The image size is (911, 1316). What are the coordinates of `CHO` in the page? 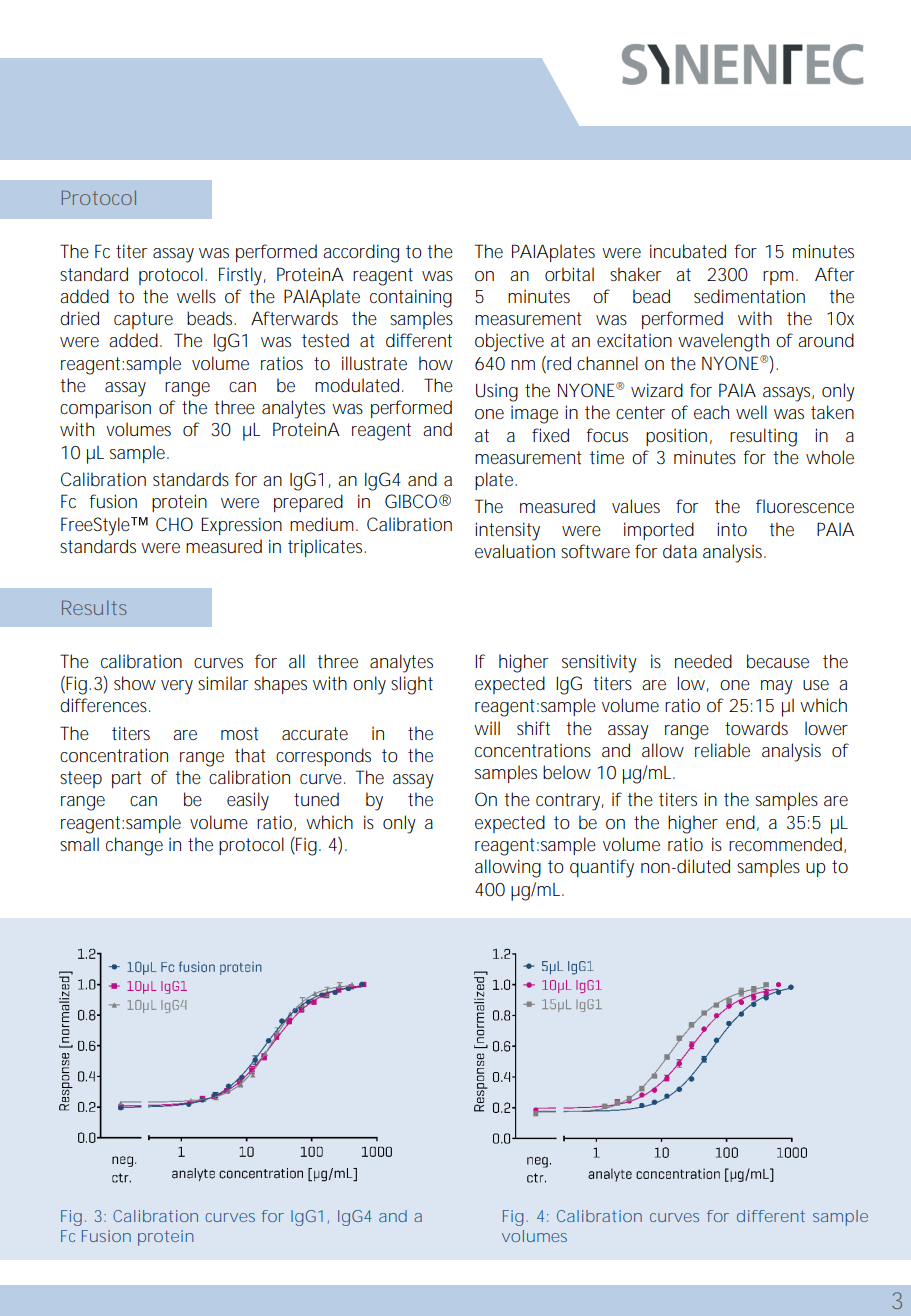 It's located at (174, 524).
